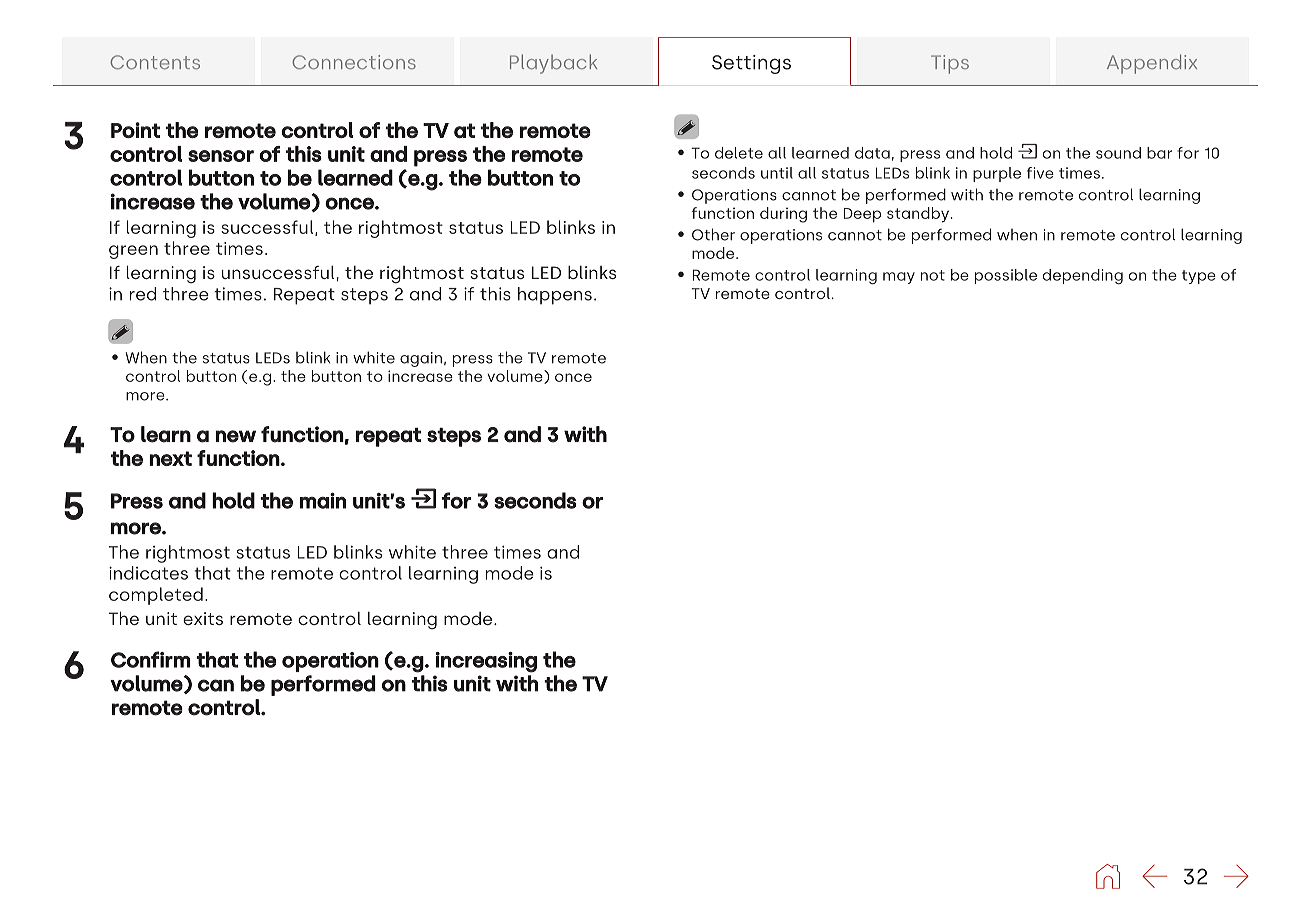 The height and width of the document is (924, 1311). What do you see at coordinates (486, 662) in the document?
I see `increasing` at bounding box center [486, 662].
